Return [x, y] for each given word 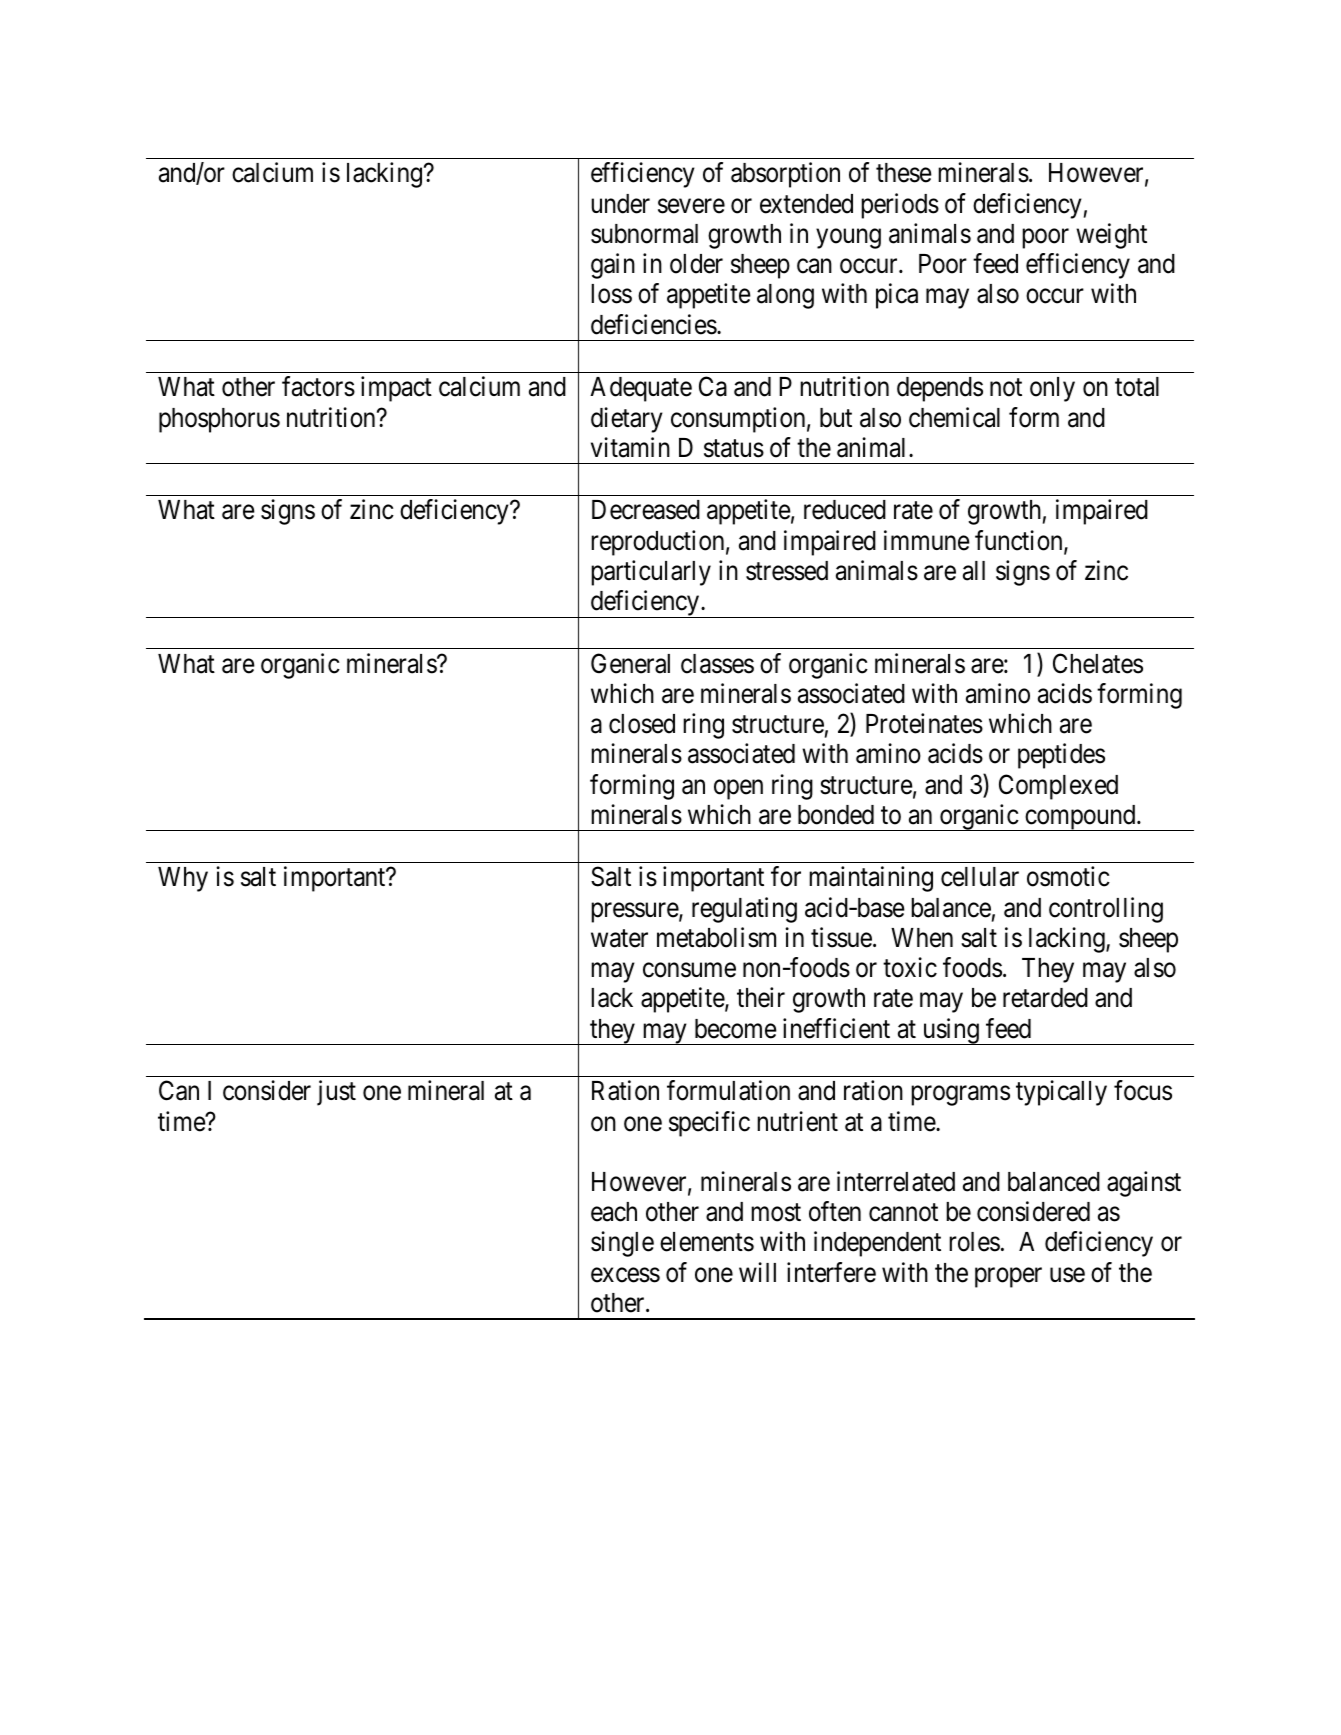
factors [318, 386]
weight [1111, 236]
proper [1008, 1278]
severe [691, 206]
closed [642, 724]
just [336, 1093]
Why [183, 879]
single [622, 1244]
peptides [1061, 756]
